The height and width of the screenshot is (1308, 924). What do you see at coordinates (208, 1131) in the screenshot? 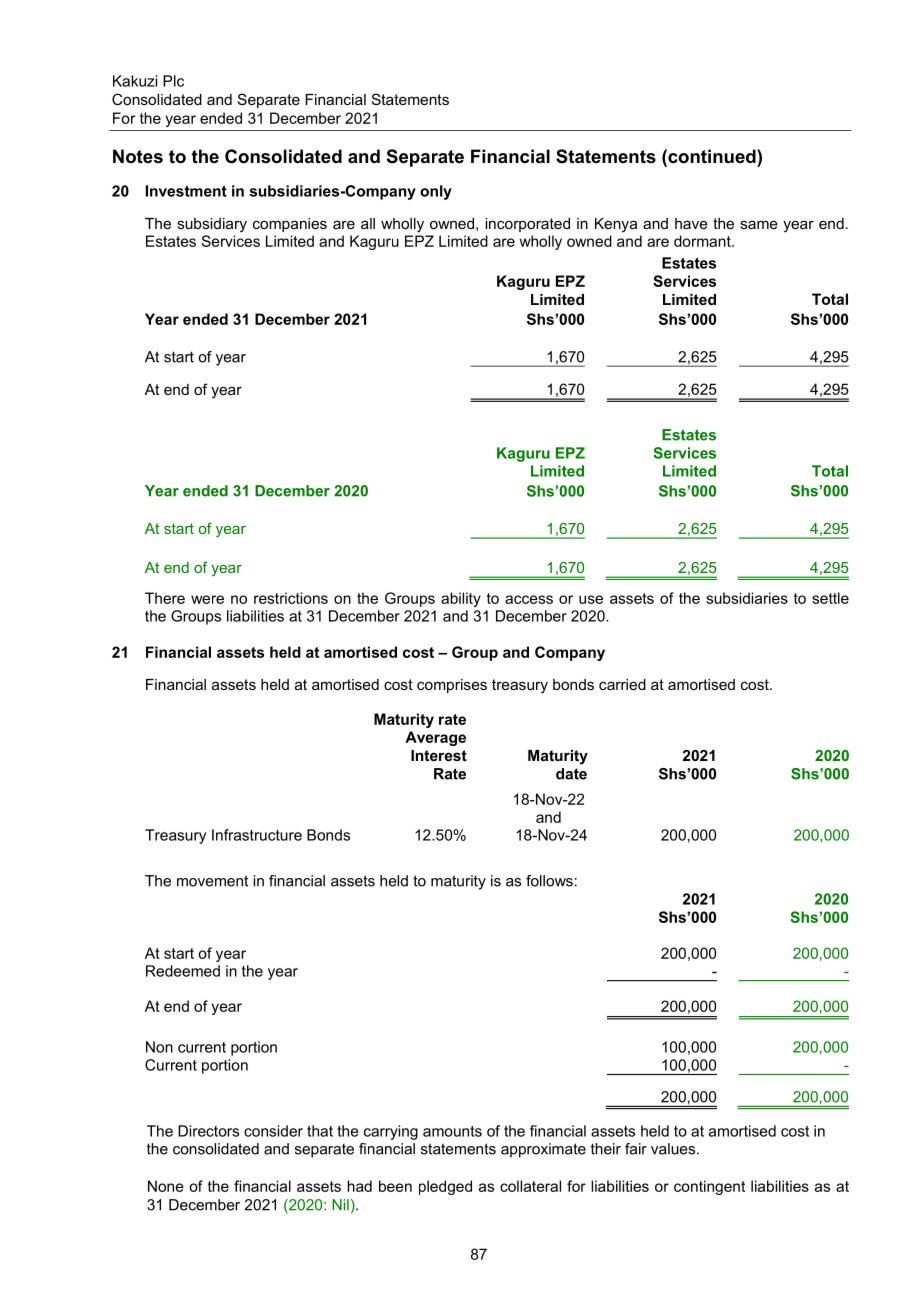
I see `Directors` at bounding box center [208, 1131].
